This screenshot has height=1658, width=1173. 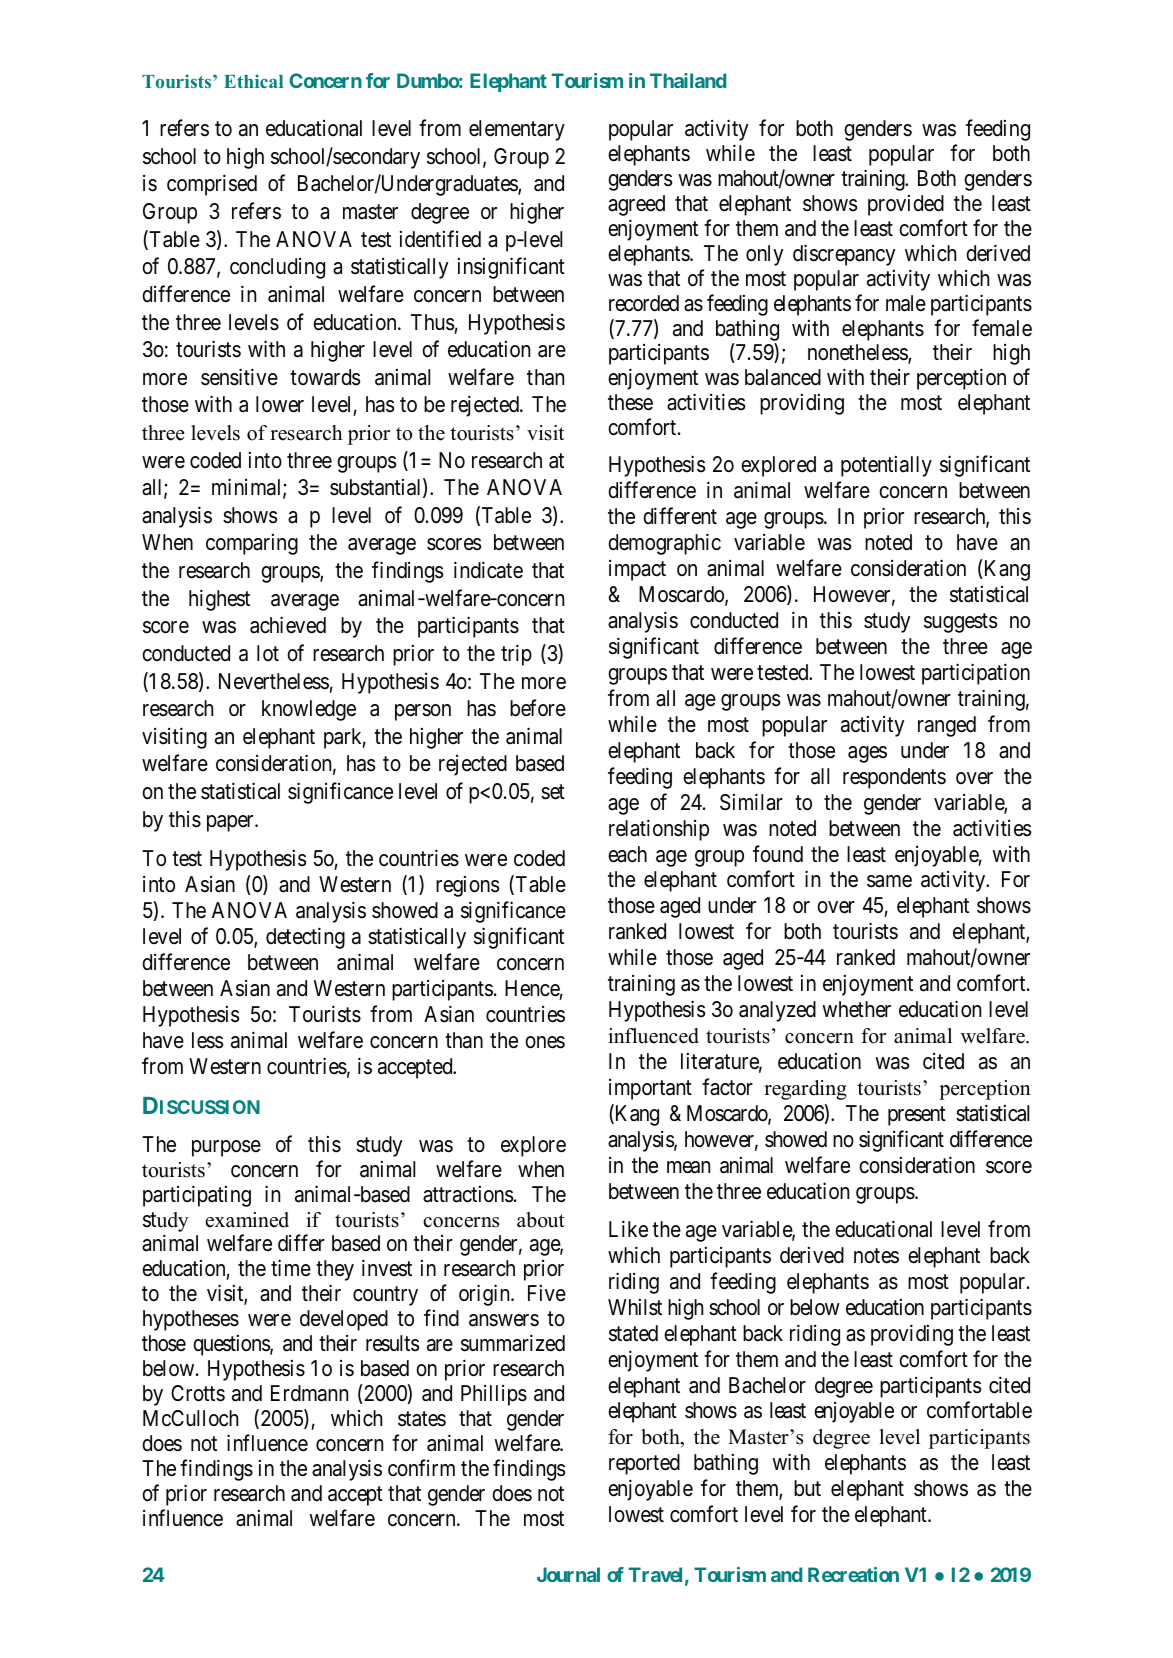 I want to click on confirm, so click(x=421, y=1468).
